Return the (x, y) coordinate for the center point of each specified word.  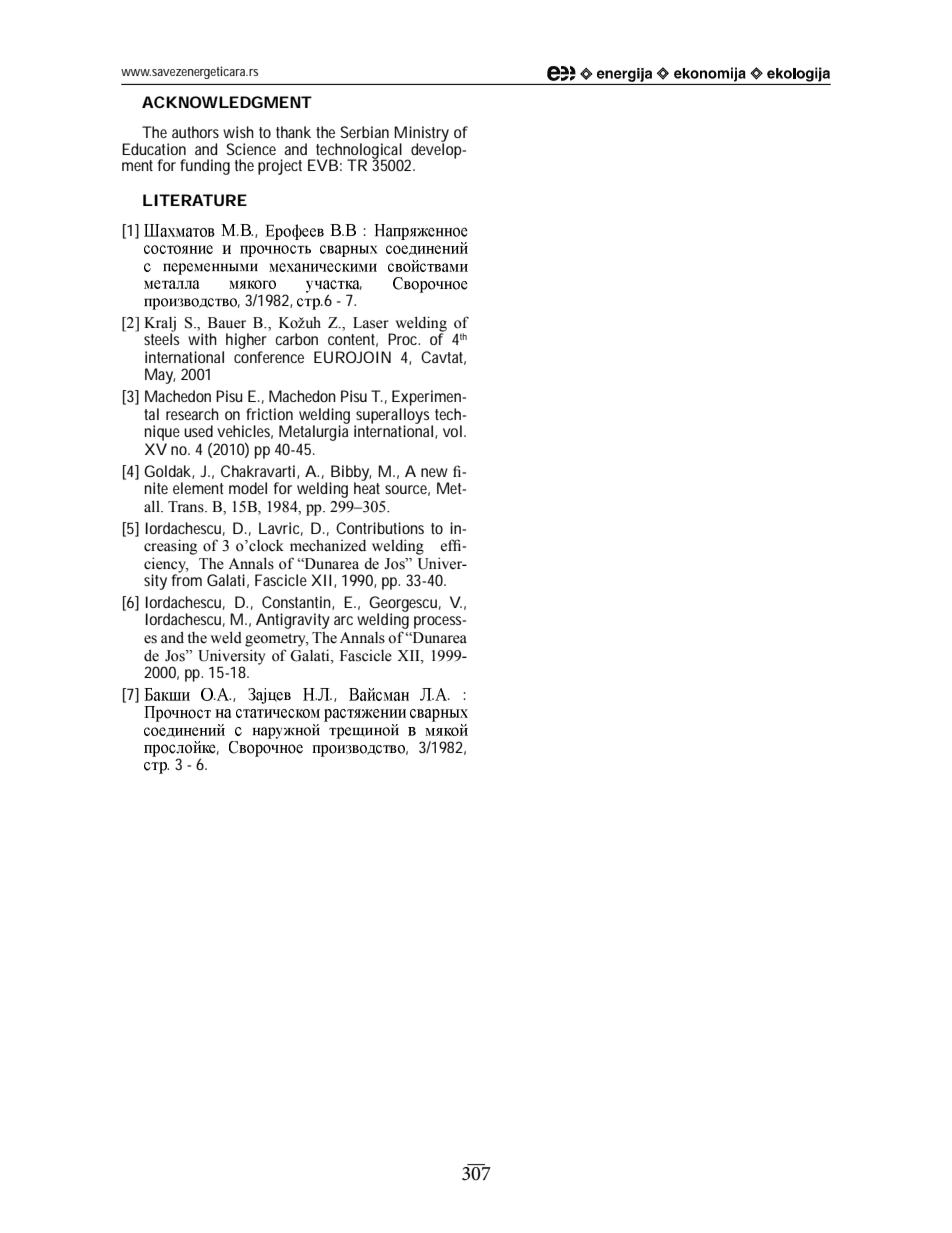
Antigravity (293, 621)
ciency (166, 566)
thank (293, 132)
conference (269, 357)
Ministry (421, 135)
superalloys (393, 417)
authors (195, 132)
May (160, 376)
